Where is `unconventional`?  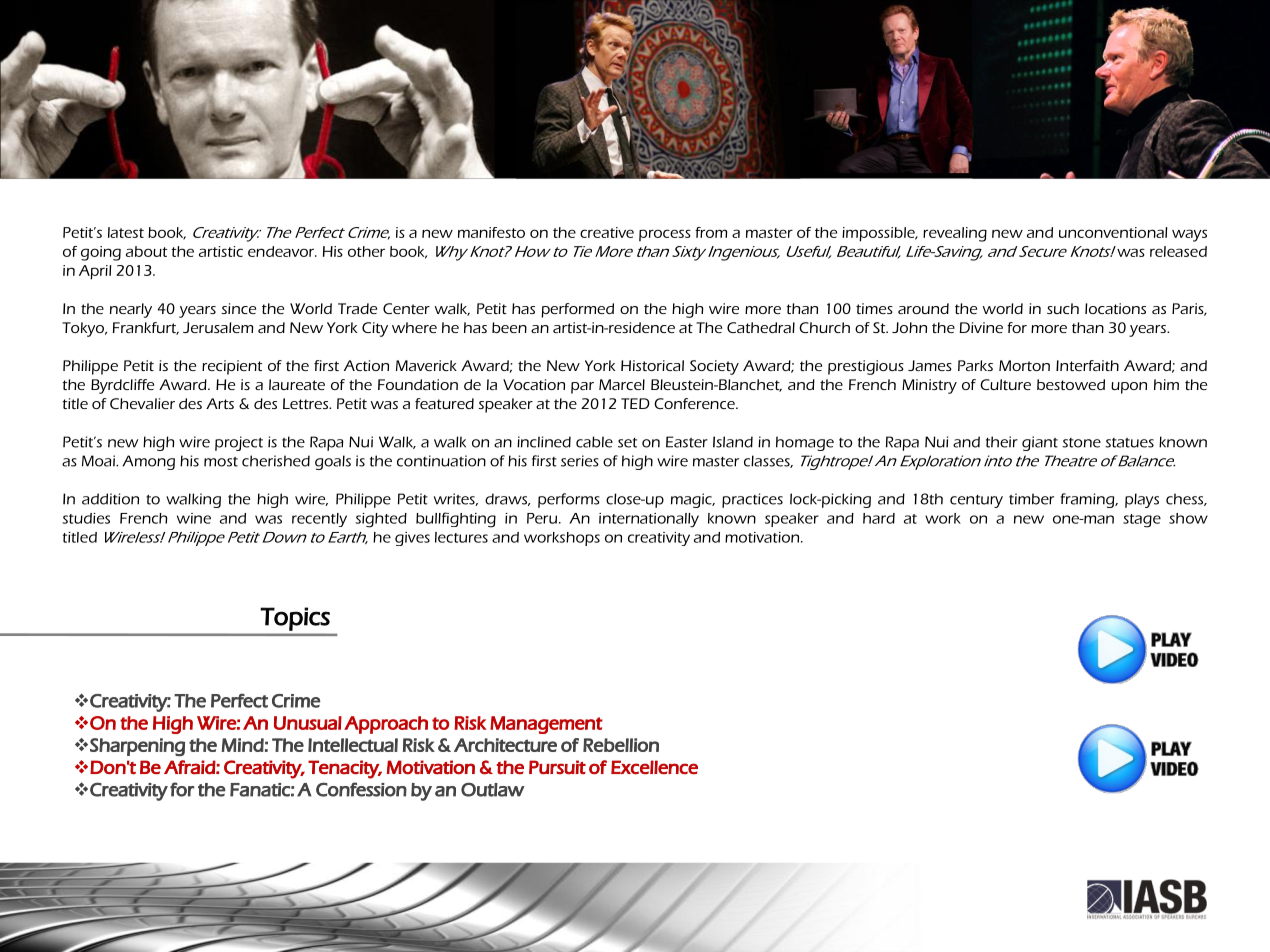 unconventional is located at coordinates (1113, 232).
